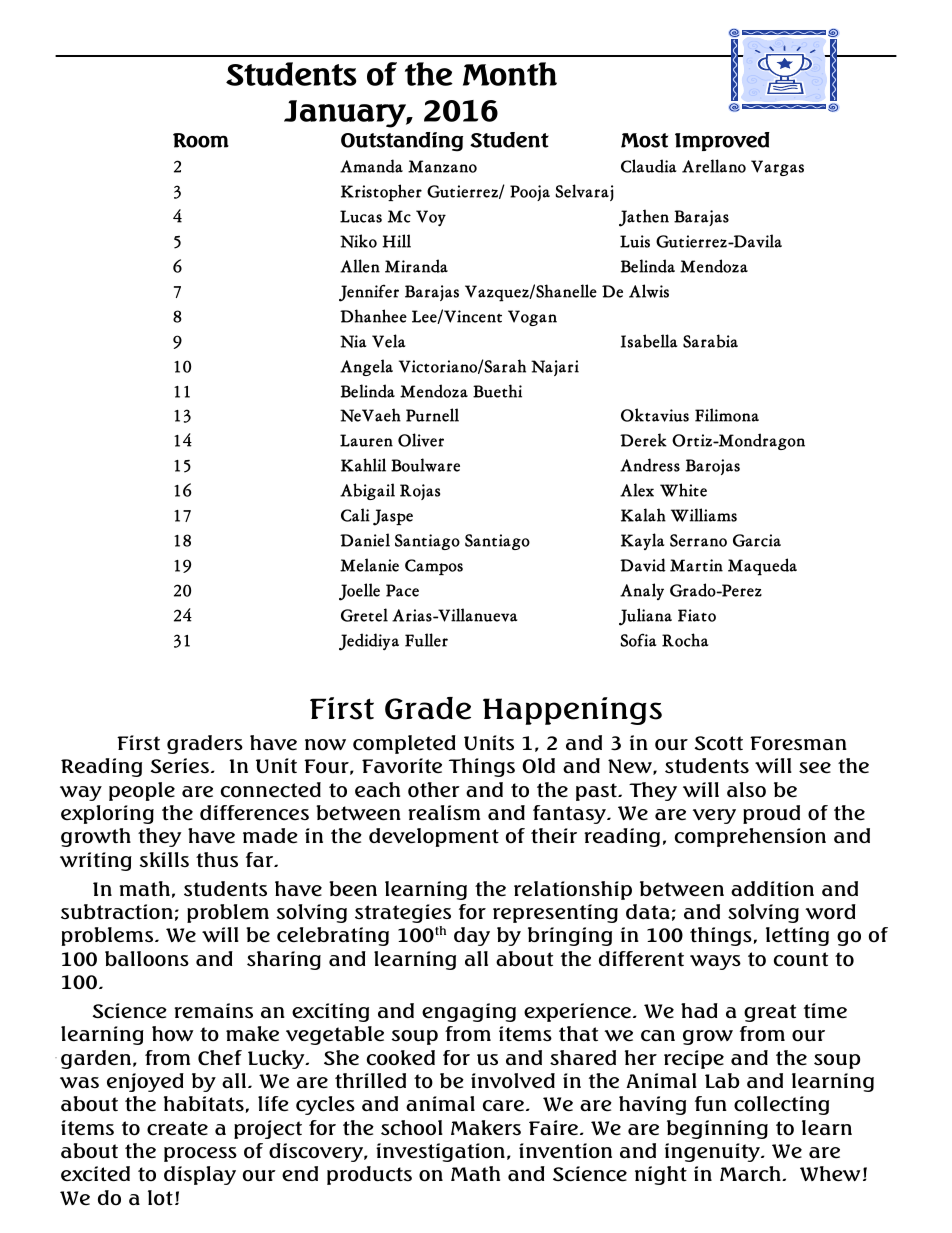  I want to click on Isabella, so click(649, 341).
